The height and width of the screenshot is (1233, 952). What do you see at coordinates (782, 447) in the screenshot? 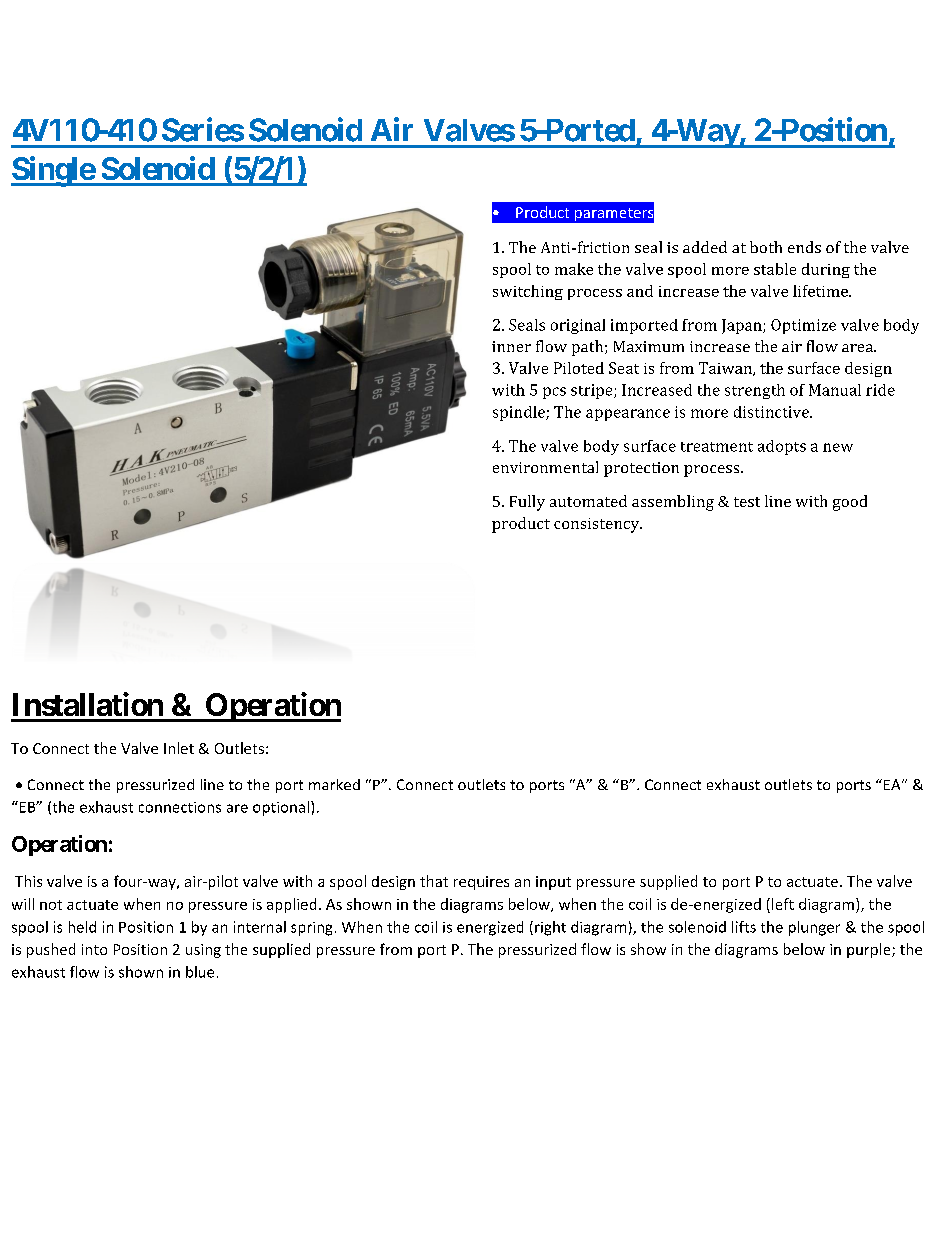
I see `adopts` at bounding box center [782, 447].
